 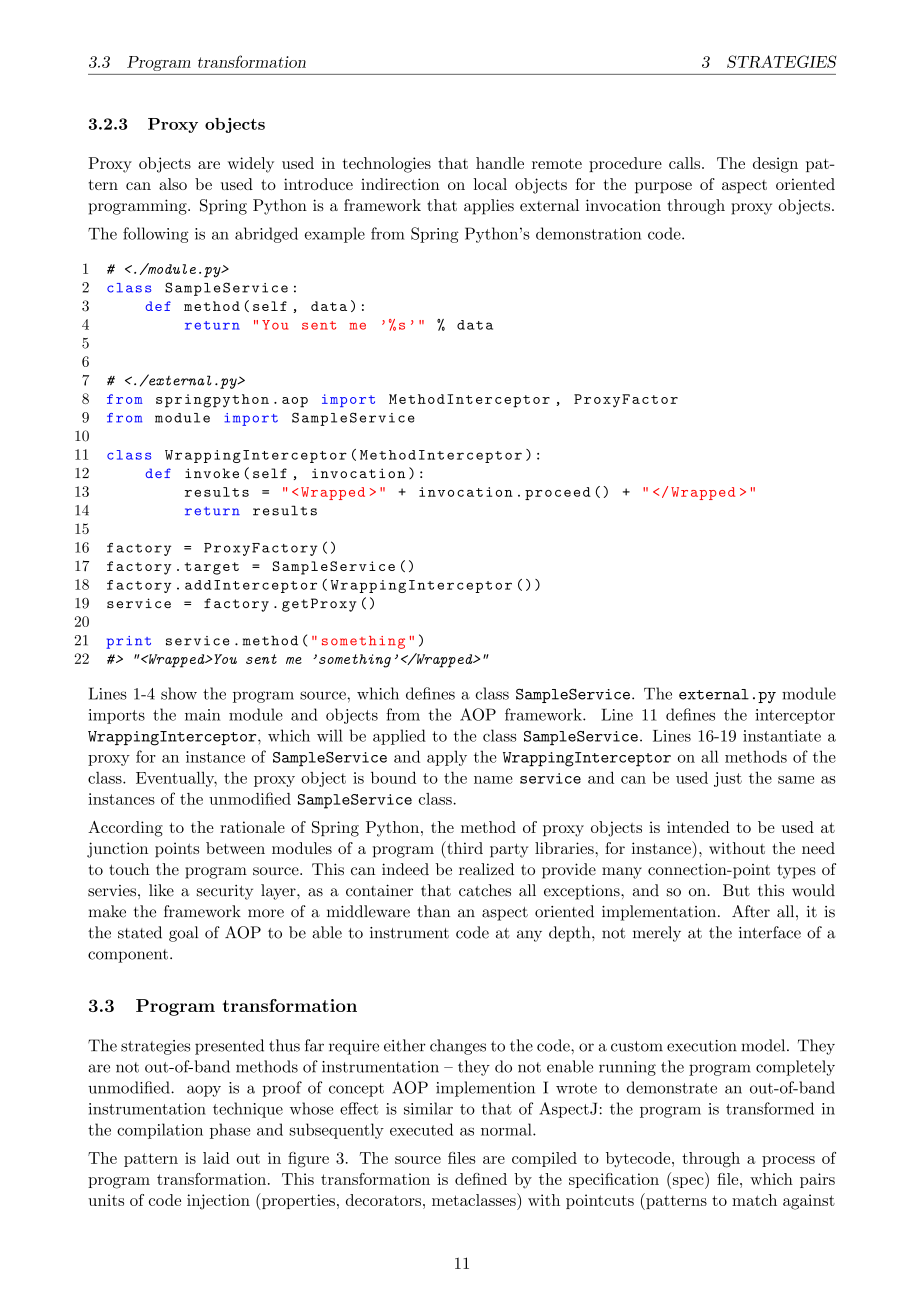 I want to click on applied, so click(x=399, y=737).
